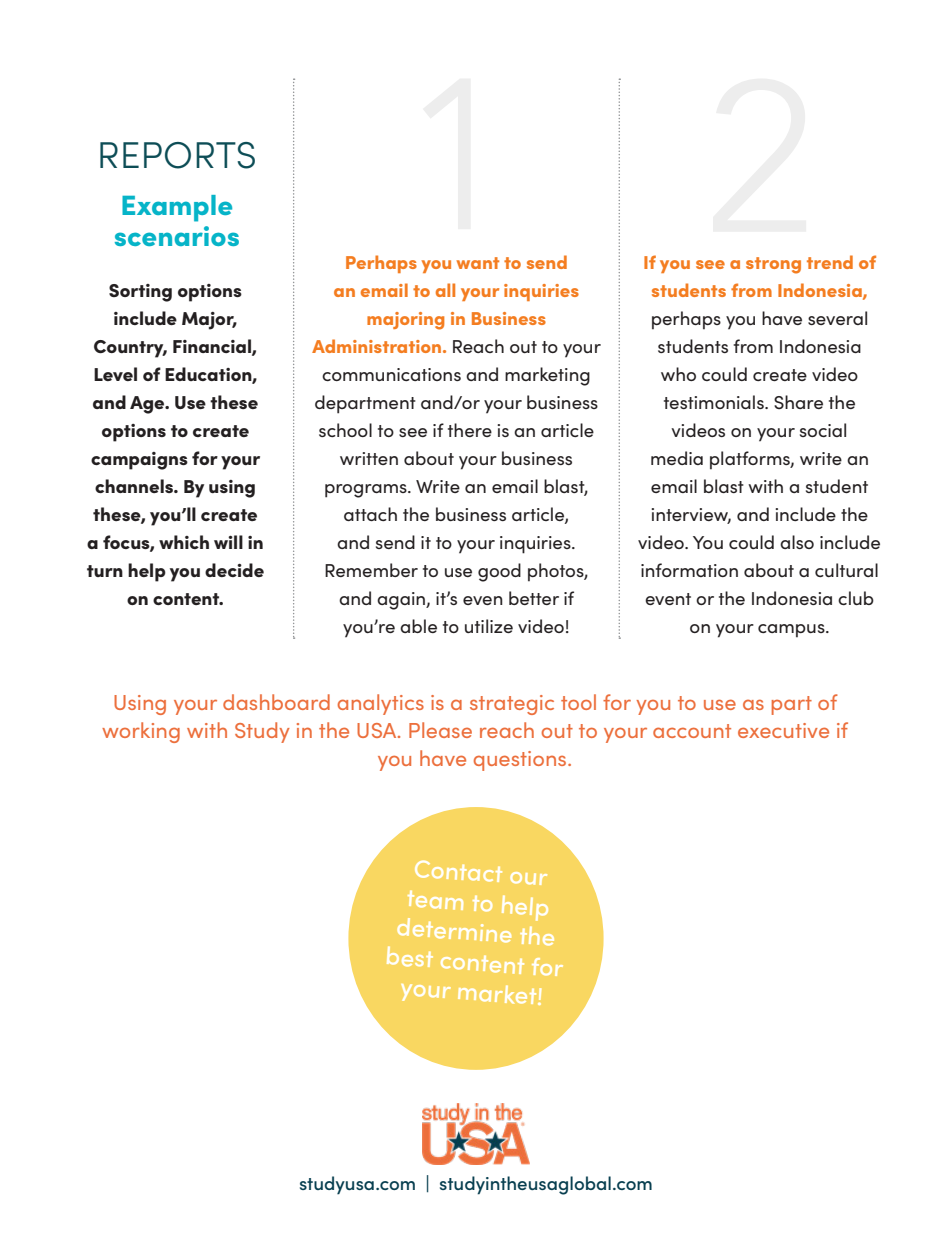 This page has height=1233, width=952. Describe the element at coordinates (440, 730) in the page. I see `Please` at that location.
